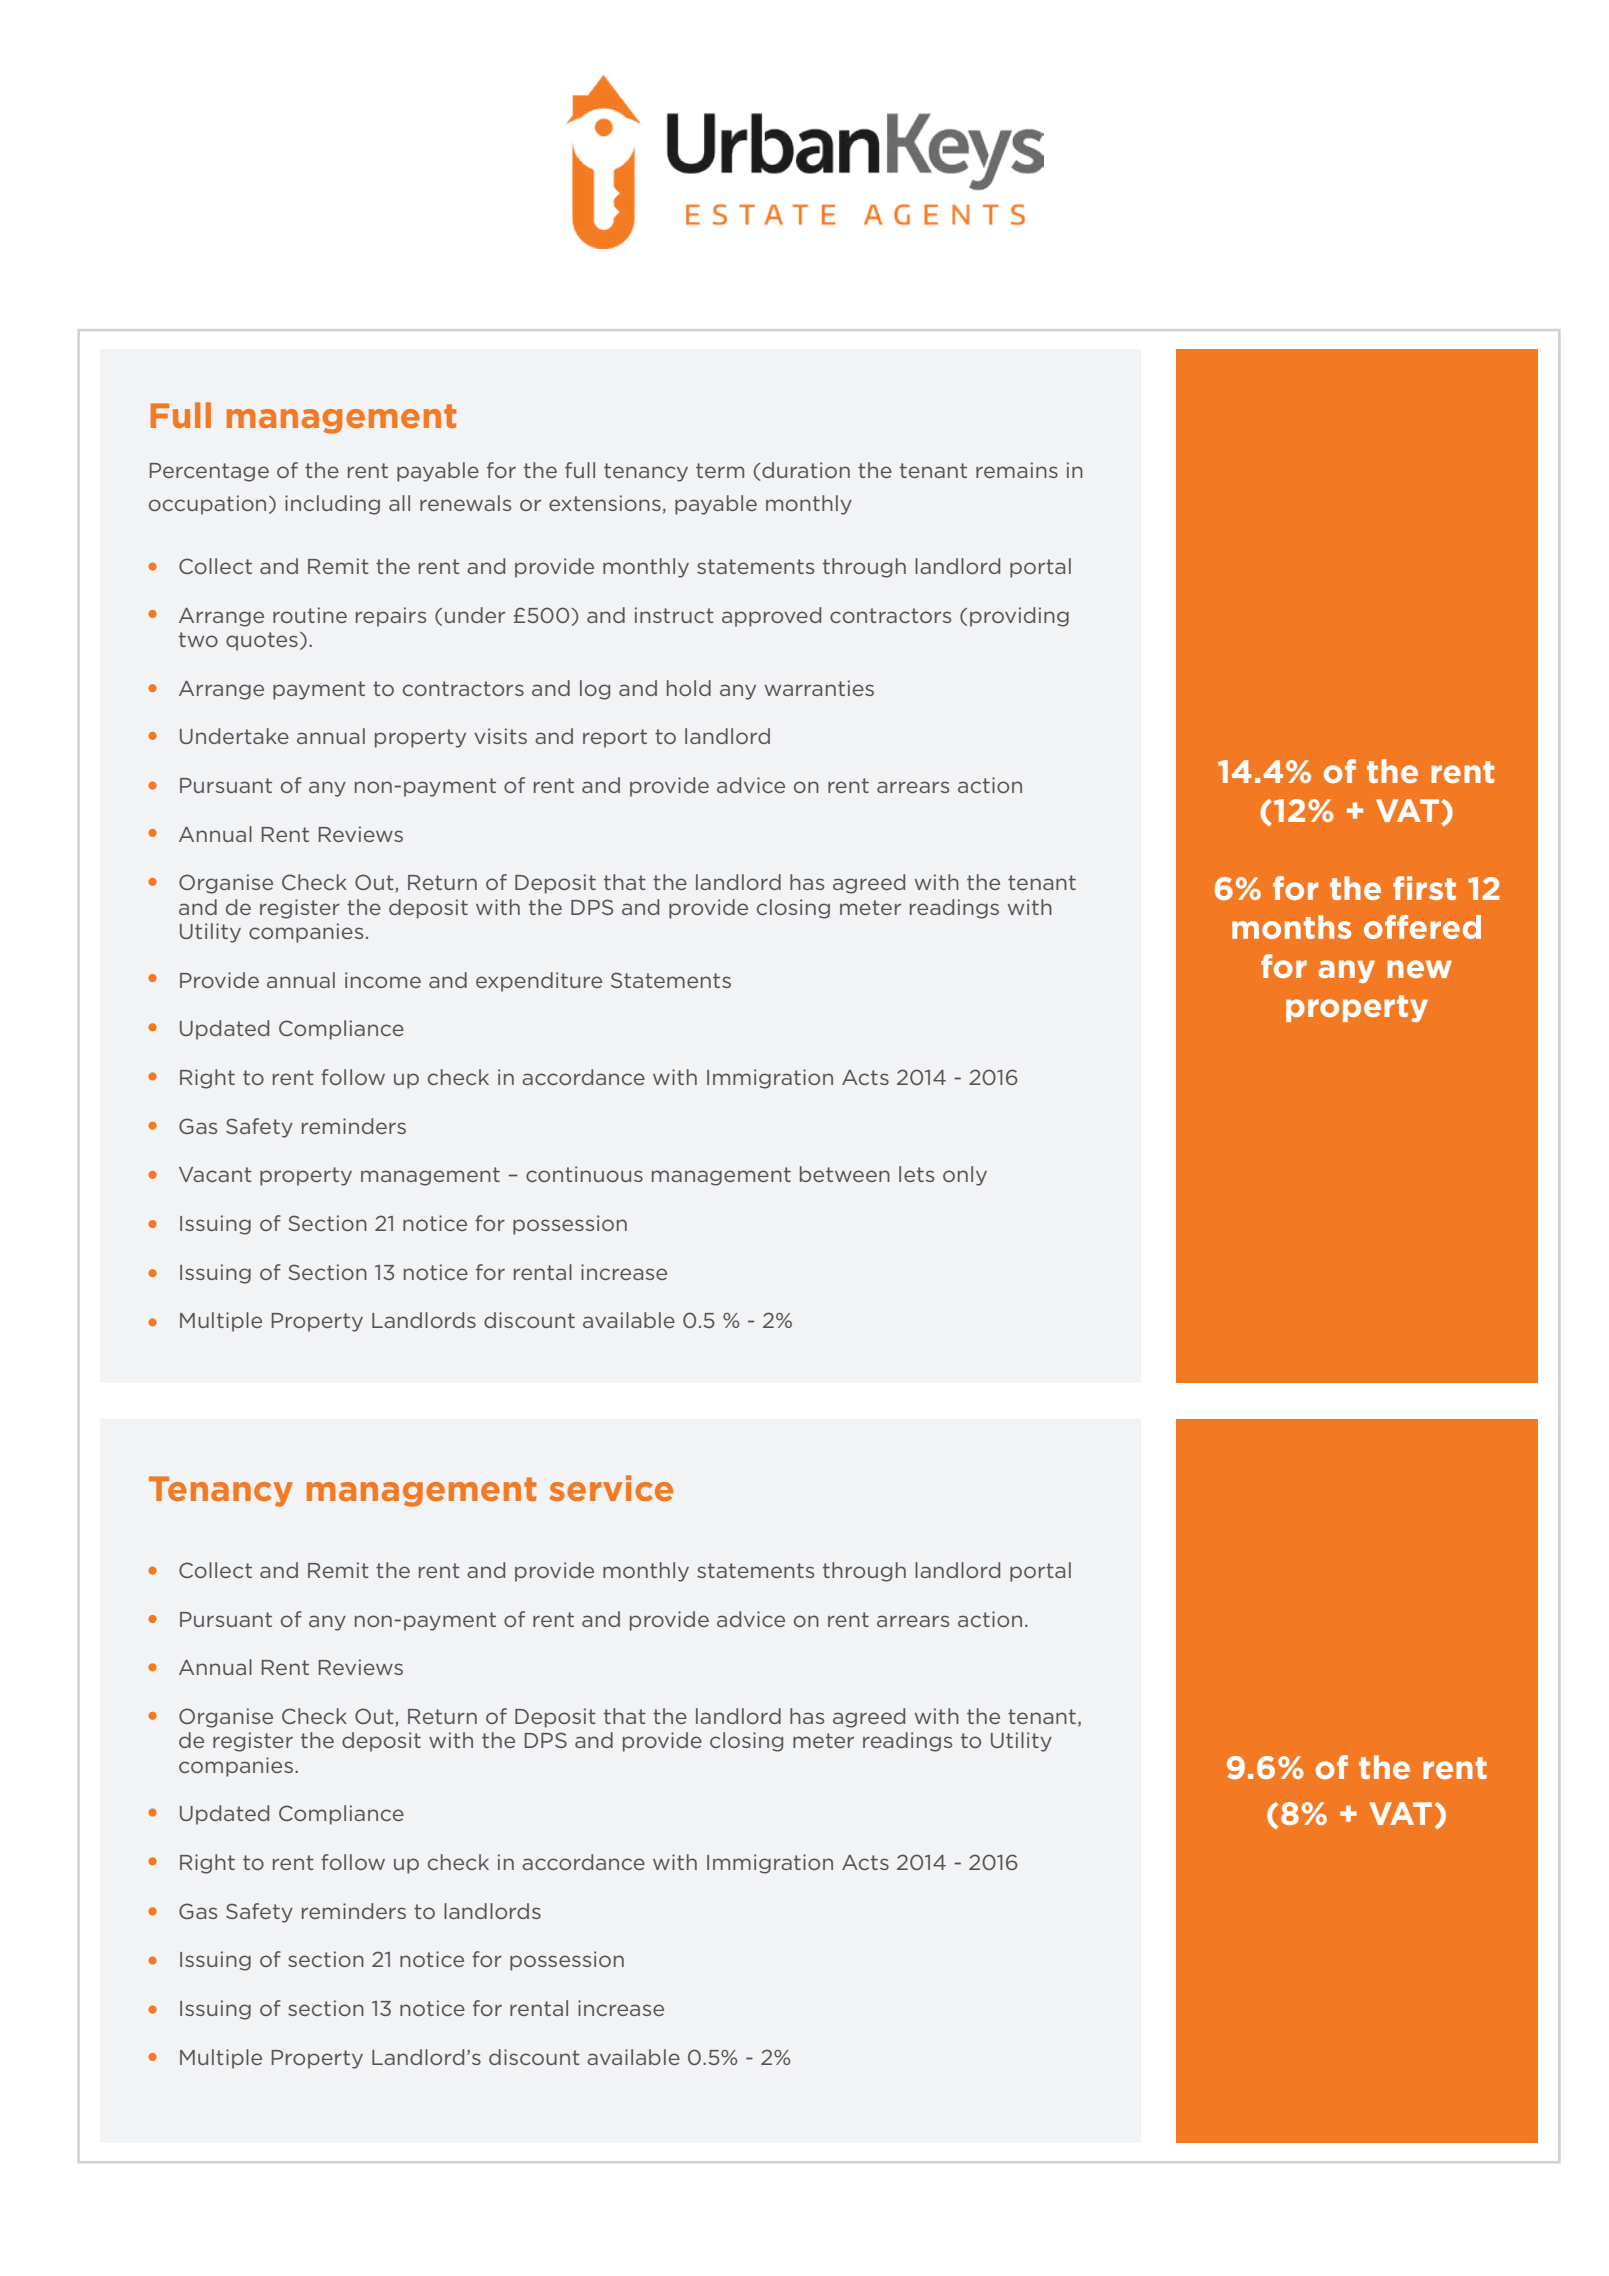 This image has width=1609, height=2276. What do you see at coordinates (1017, 470) in the image?
I see `remains` at bounding box center [1017, 470].
